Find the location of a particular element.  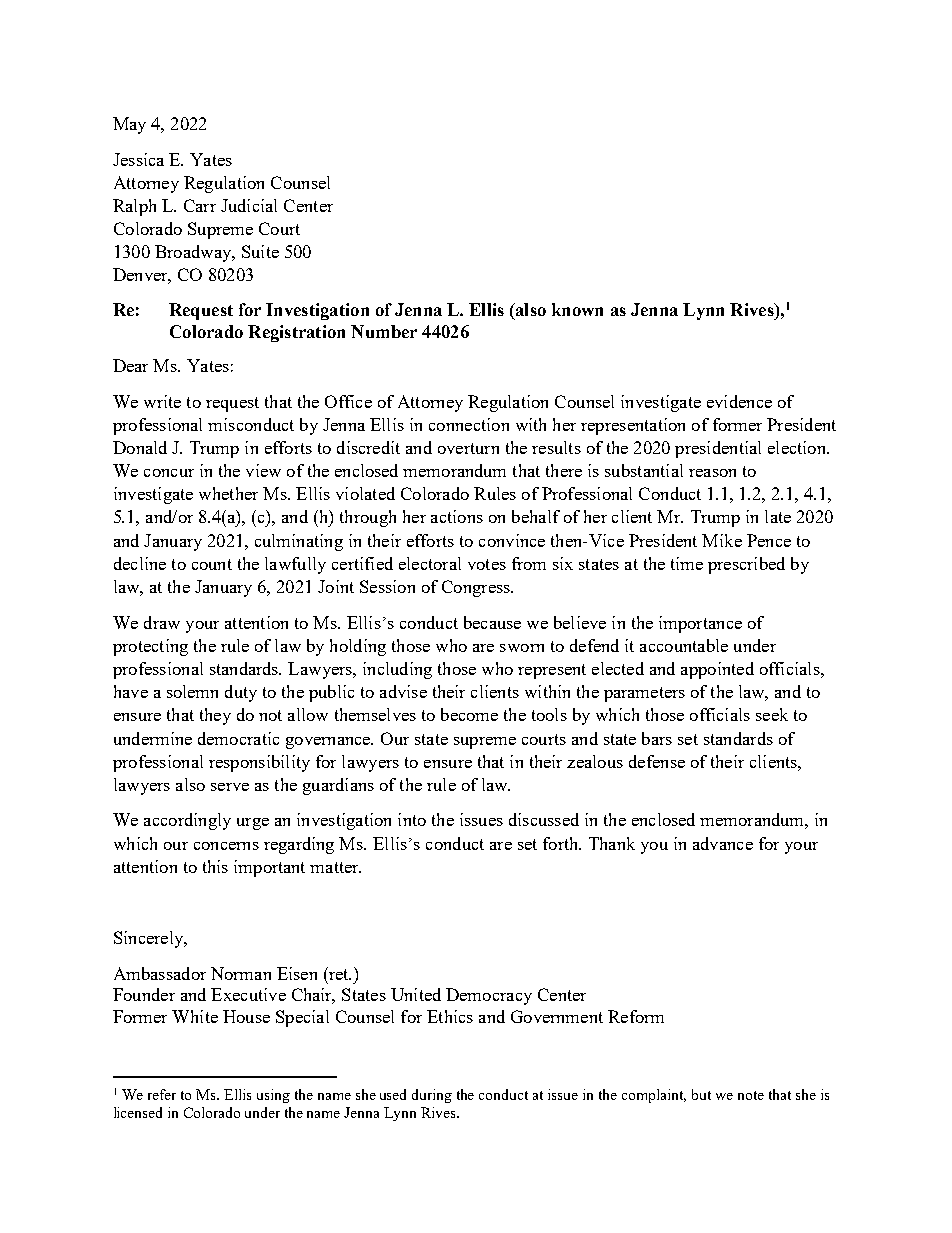

become is located at coordinates (469, 714).
